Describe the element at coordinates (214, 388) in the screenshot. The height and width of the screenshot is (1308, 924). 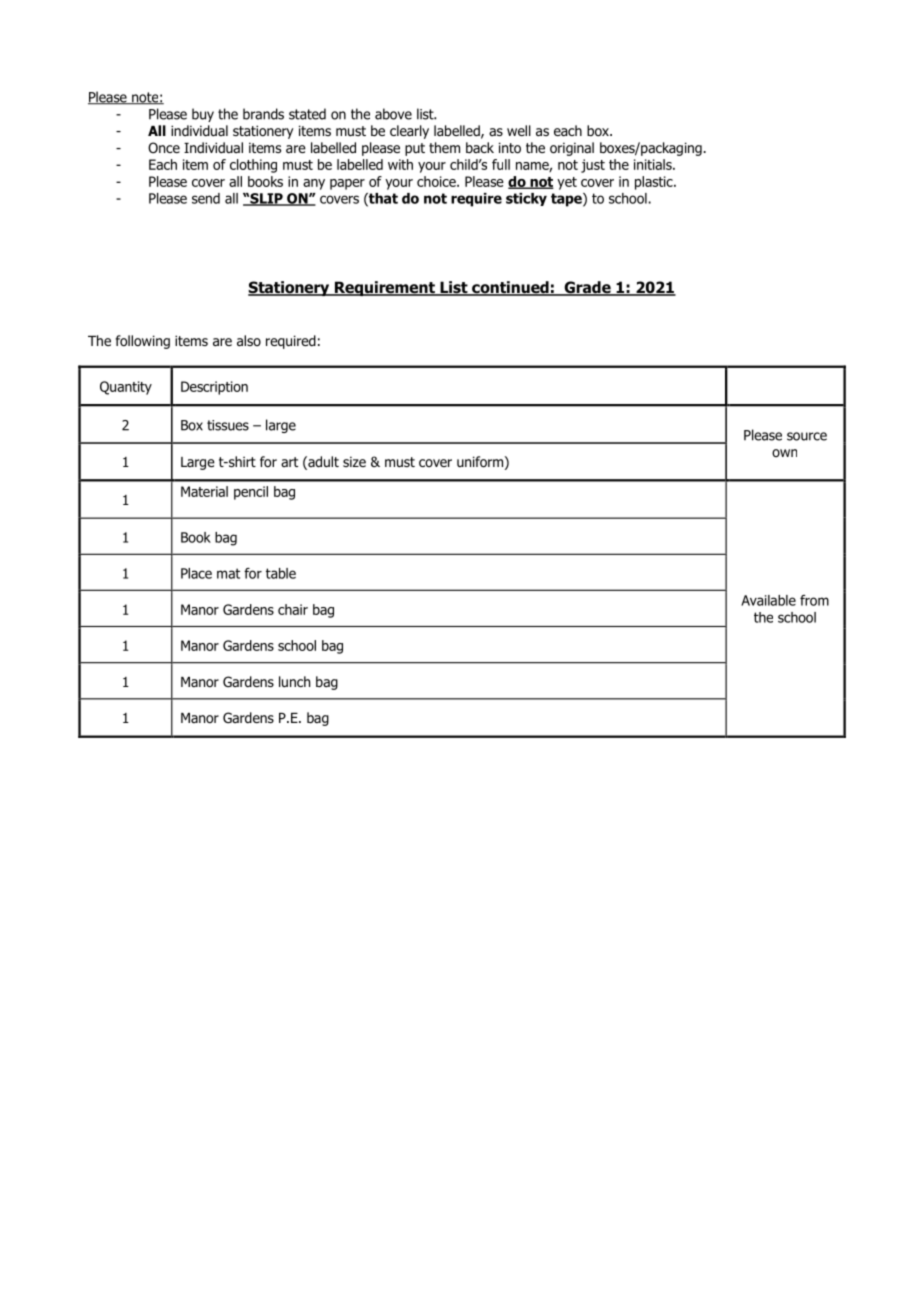
I see `Description` at that location.
